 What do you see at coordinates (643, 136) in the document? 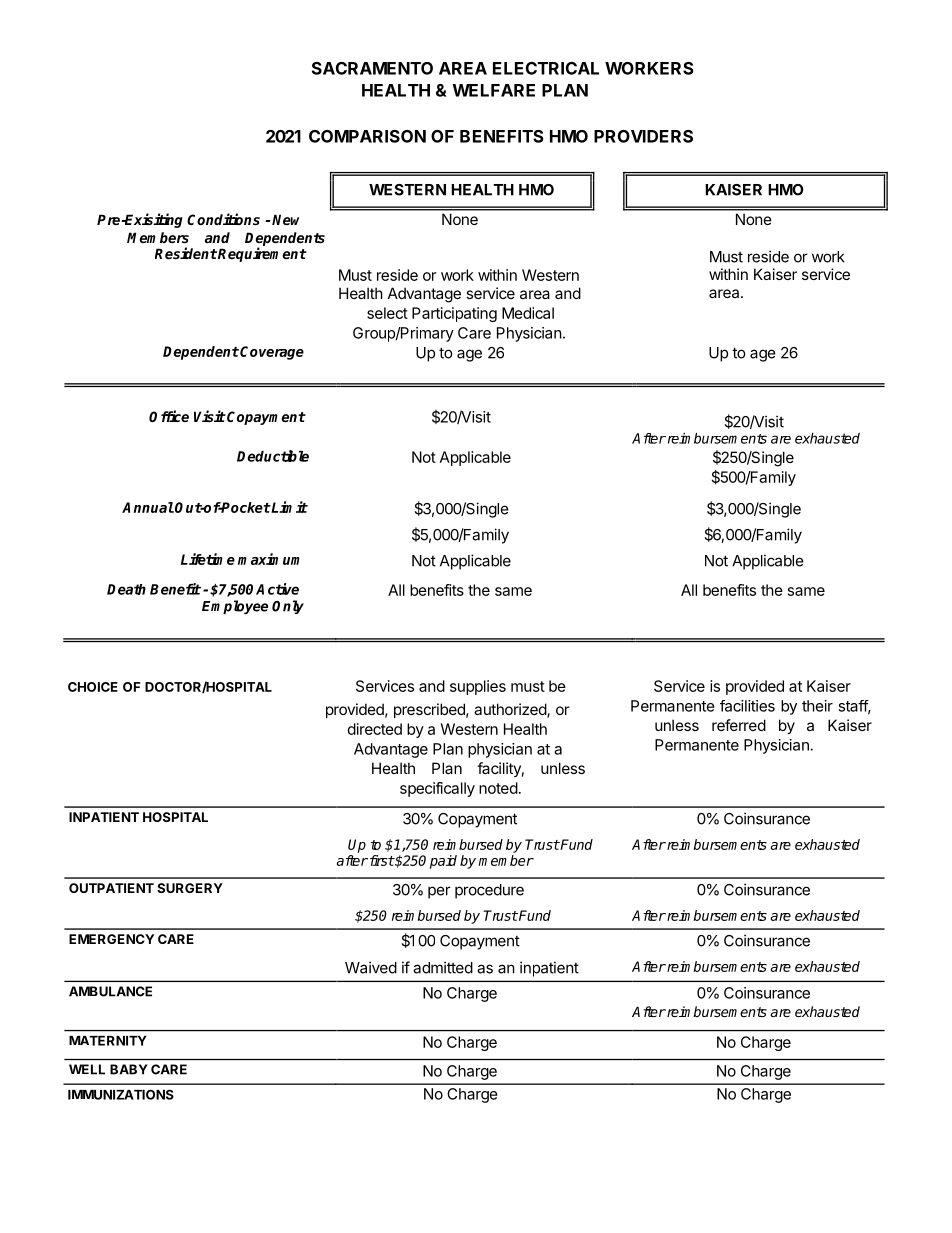
I see `PROVIDERS` at bounding box center [643, 136].
